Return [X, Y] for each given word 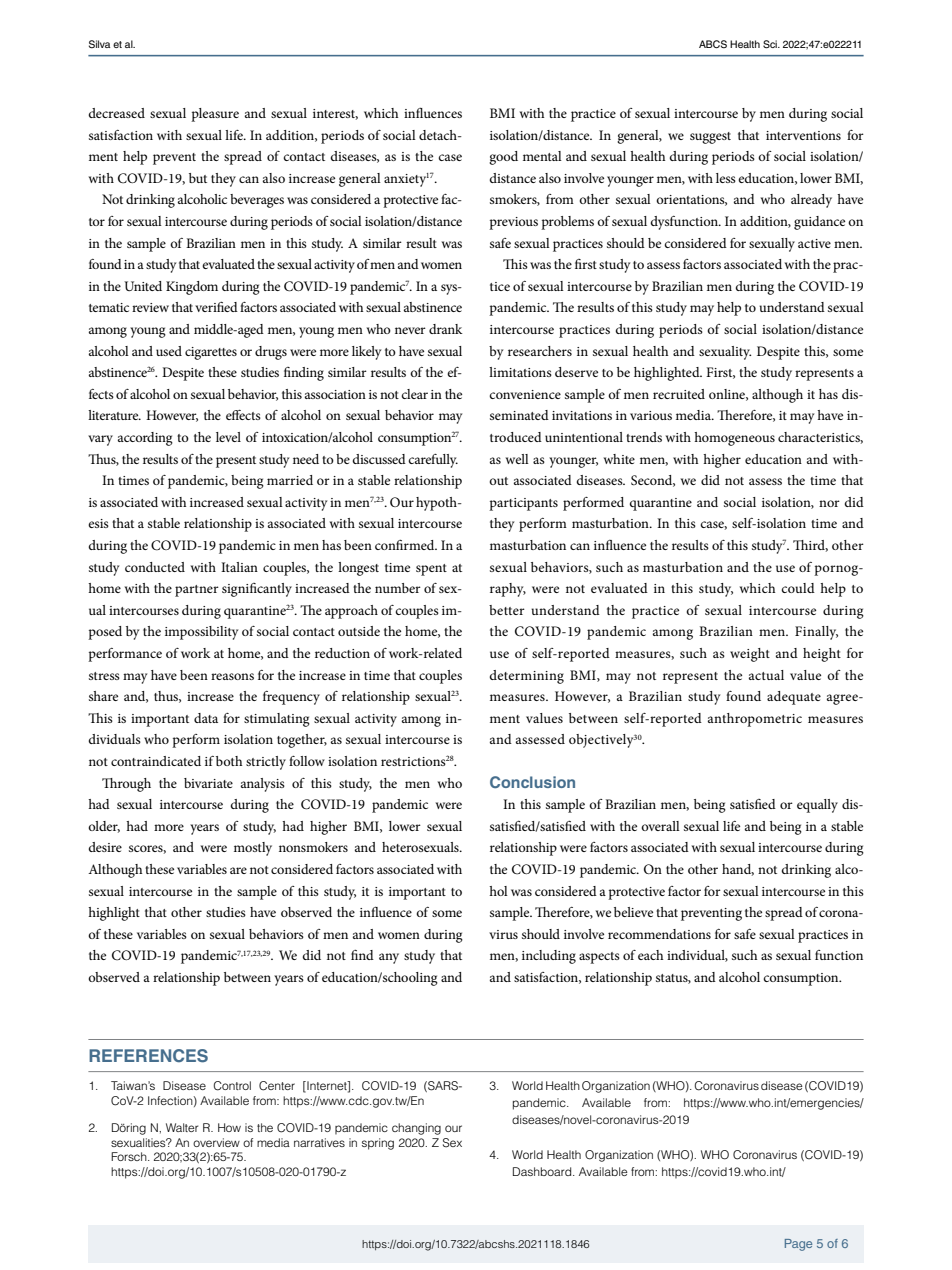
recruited [679, 394]
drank [446, 329]
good [503, 158]
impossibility [201, 633]
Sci [771, 44]
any [389, 958]
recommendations [659, 934]
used [169, 351]
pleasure [215, 115]
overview [216, 1142]
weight [750, 655]
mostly [253, 849]
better [507, 610]
